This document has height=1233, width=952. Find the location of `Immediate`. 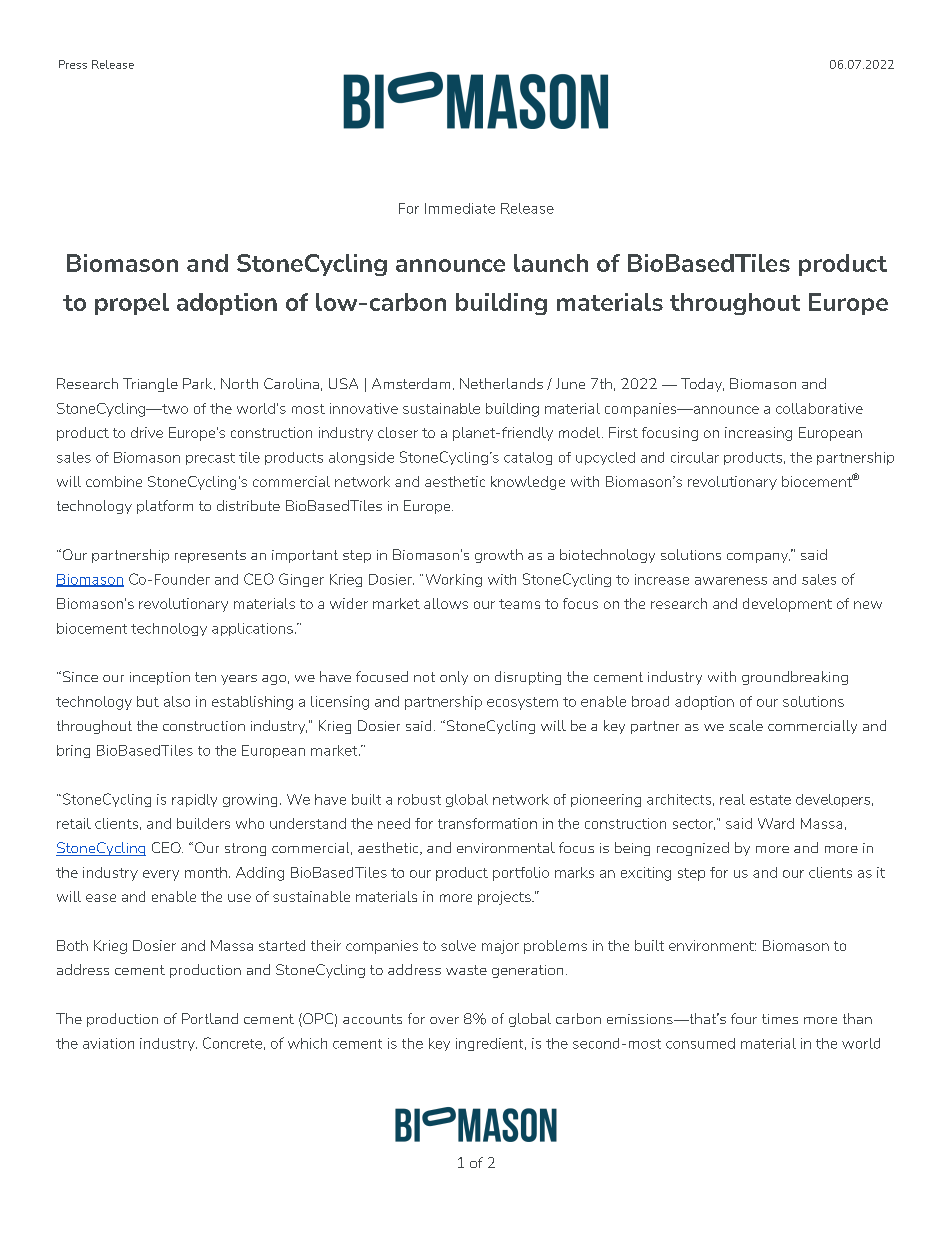

Immediate is located at coordinates (460, 208).
